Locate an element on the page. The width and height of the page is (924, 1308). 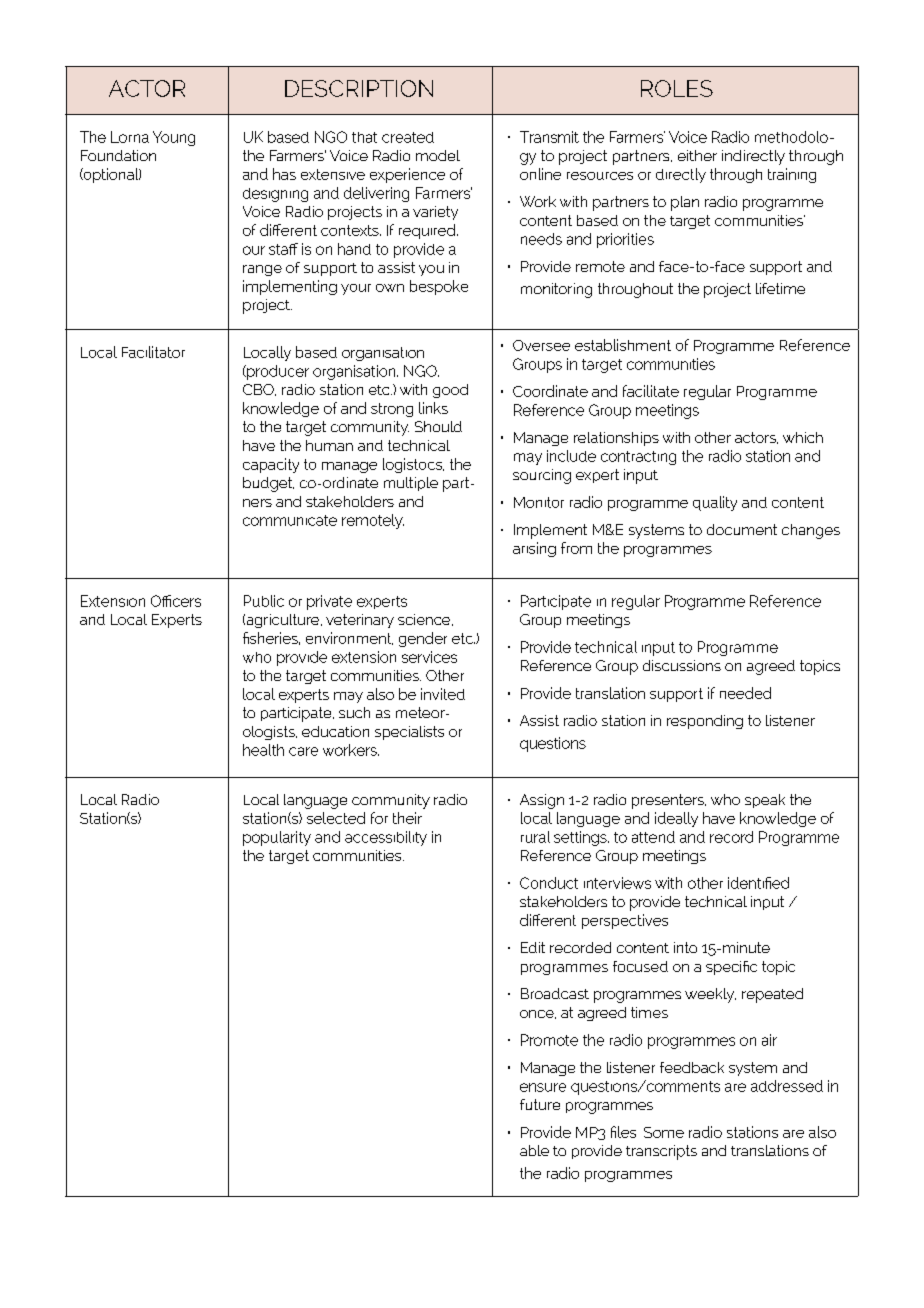
Young is located at coordinates (174, 138).
